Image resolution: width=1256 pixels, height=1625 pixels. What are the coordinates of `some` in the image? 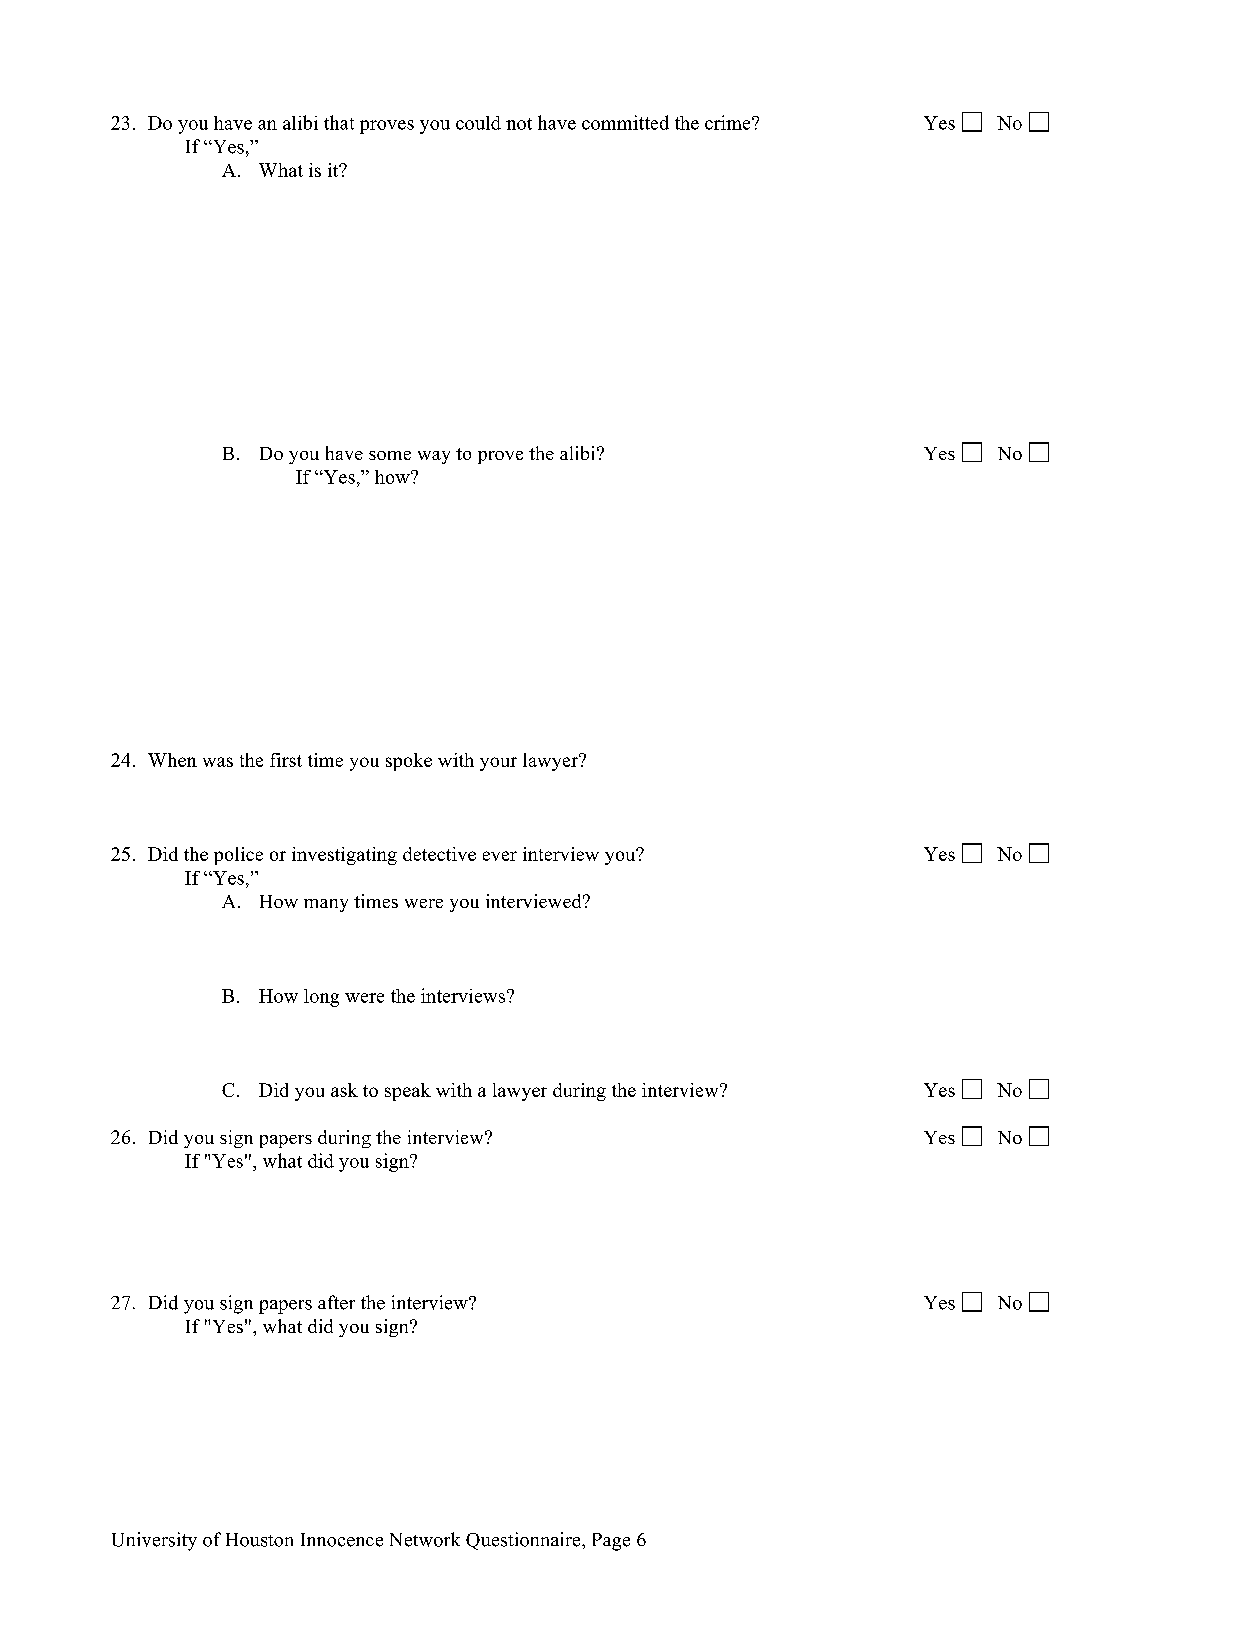 It's located at (390, 455).
